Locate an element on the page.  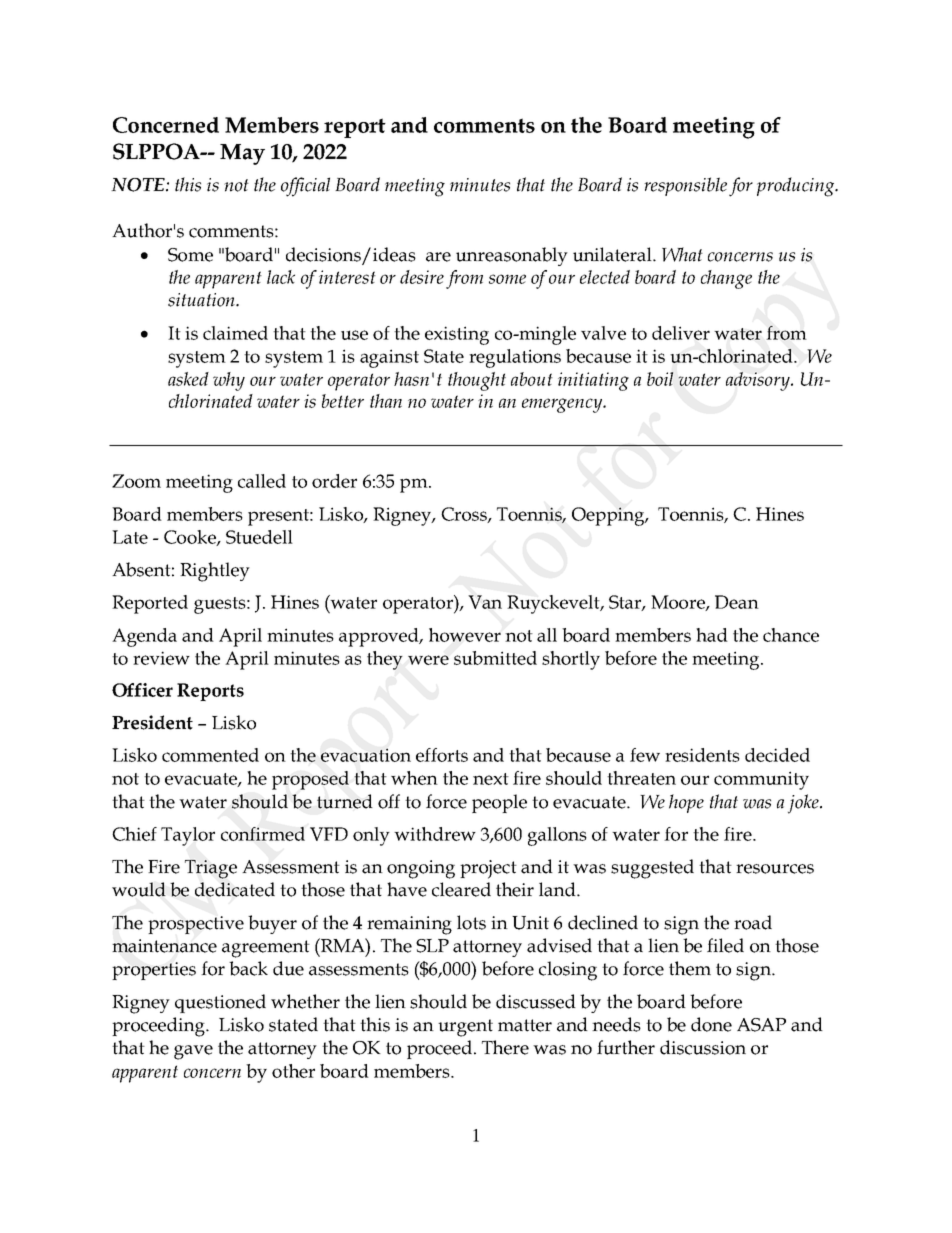
withdrew is located at coordinates (435, 834).
